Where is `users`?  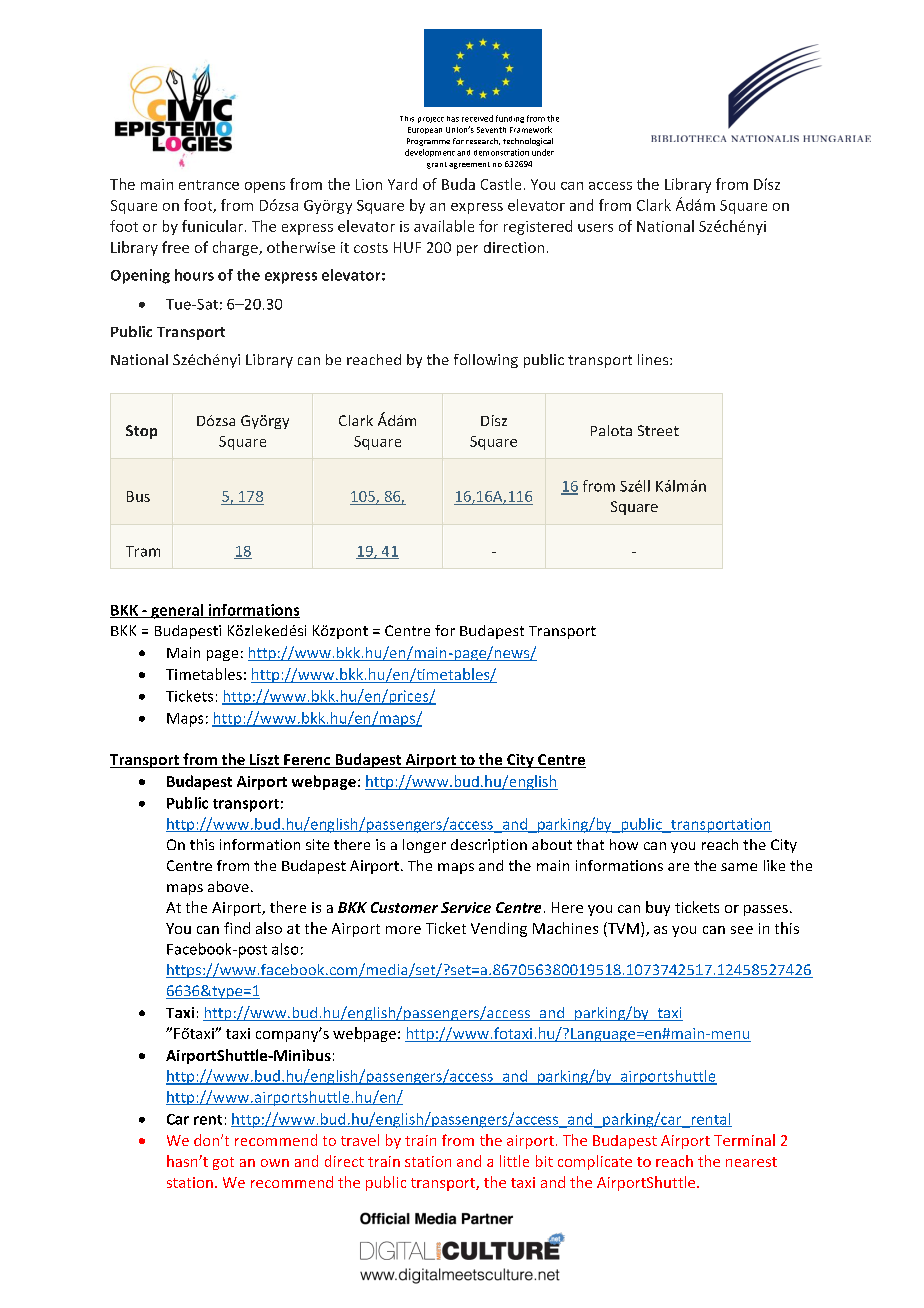 users is located at coordinates (595, 228).
